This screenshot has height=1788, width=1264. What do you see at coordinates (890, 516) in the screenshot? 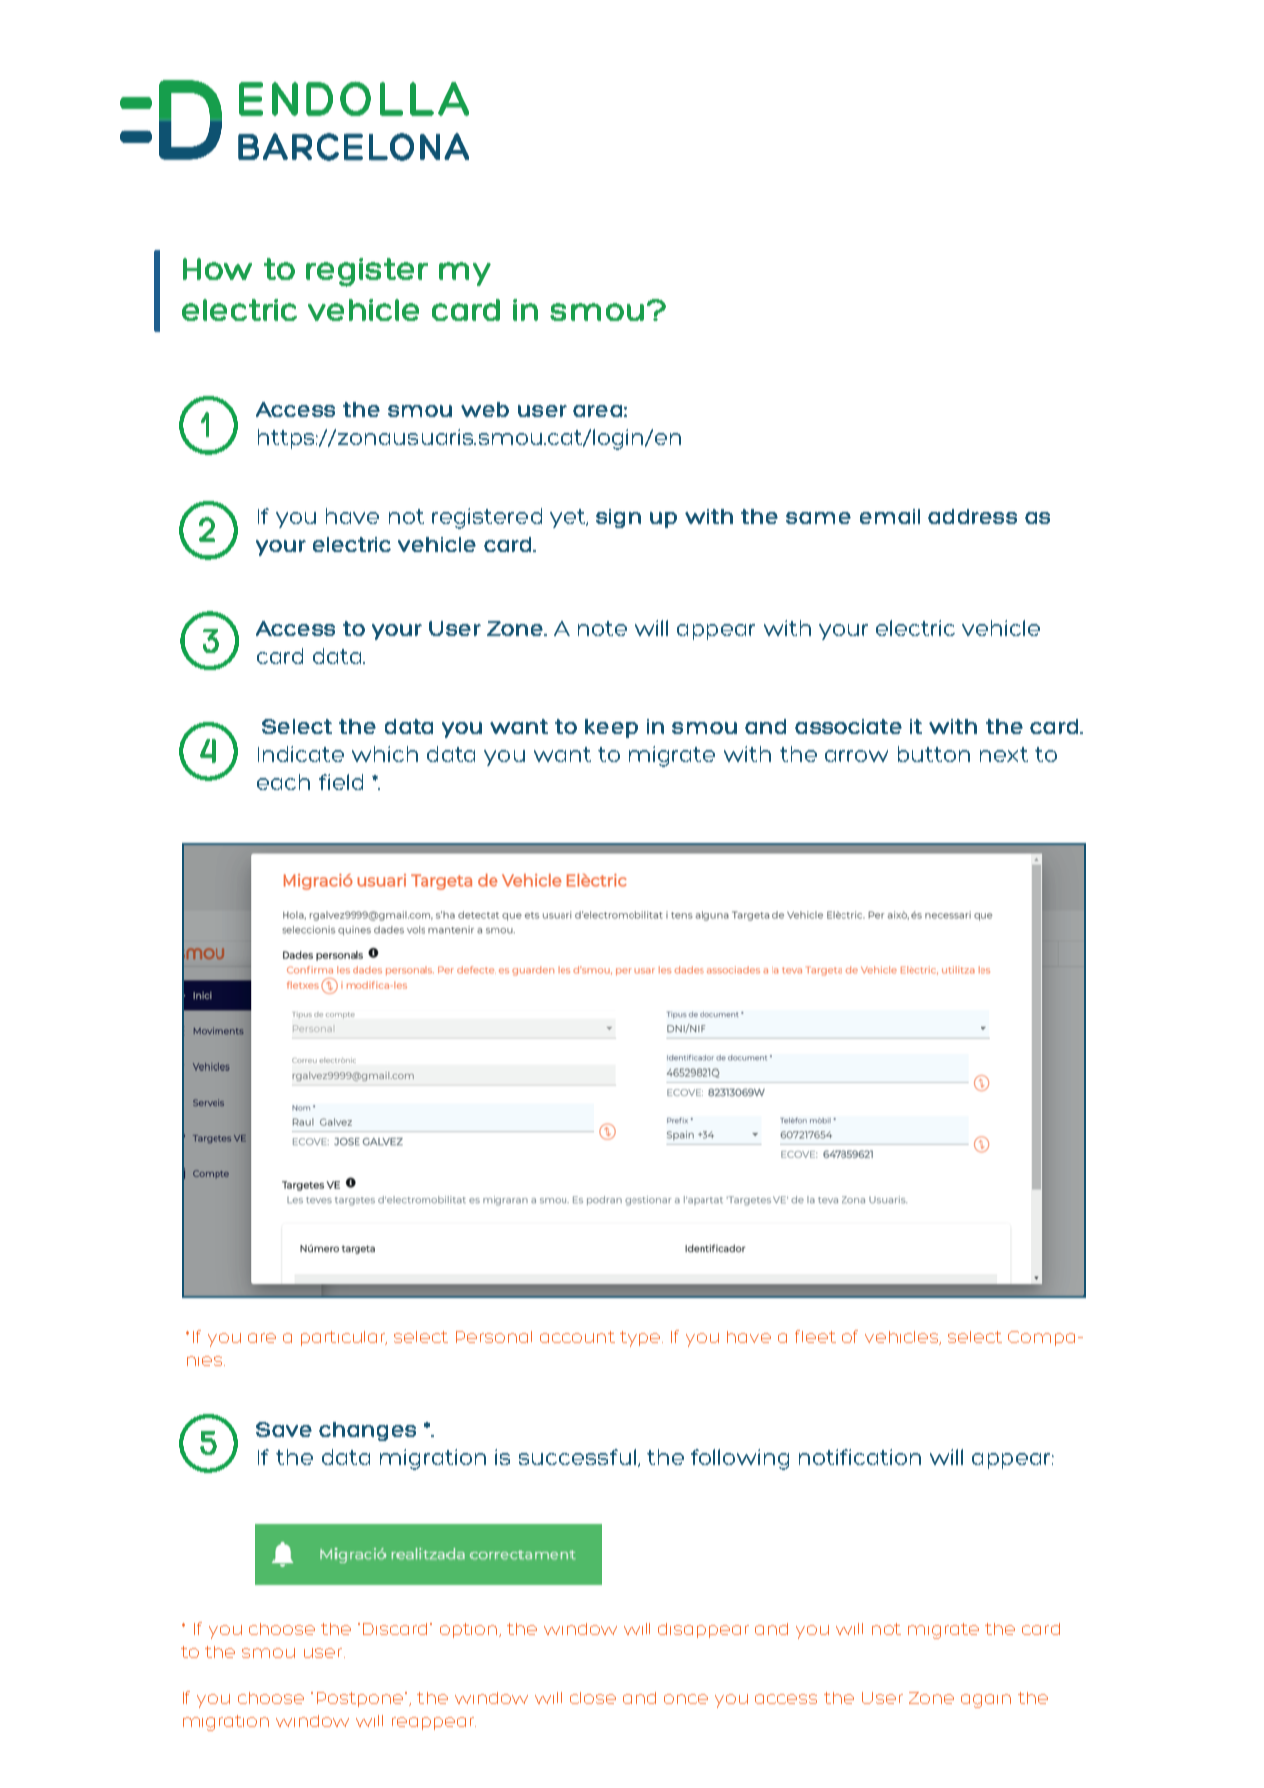
I see `email` at bounding box center [890, 516].
